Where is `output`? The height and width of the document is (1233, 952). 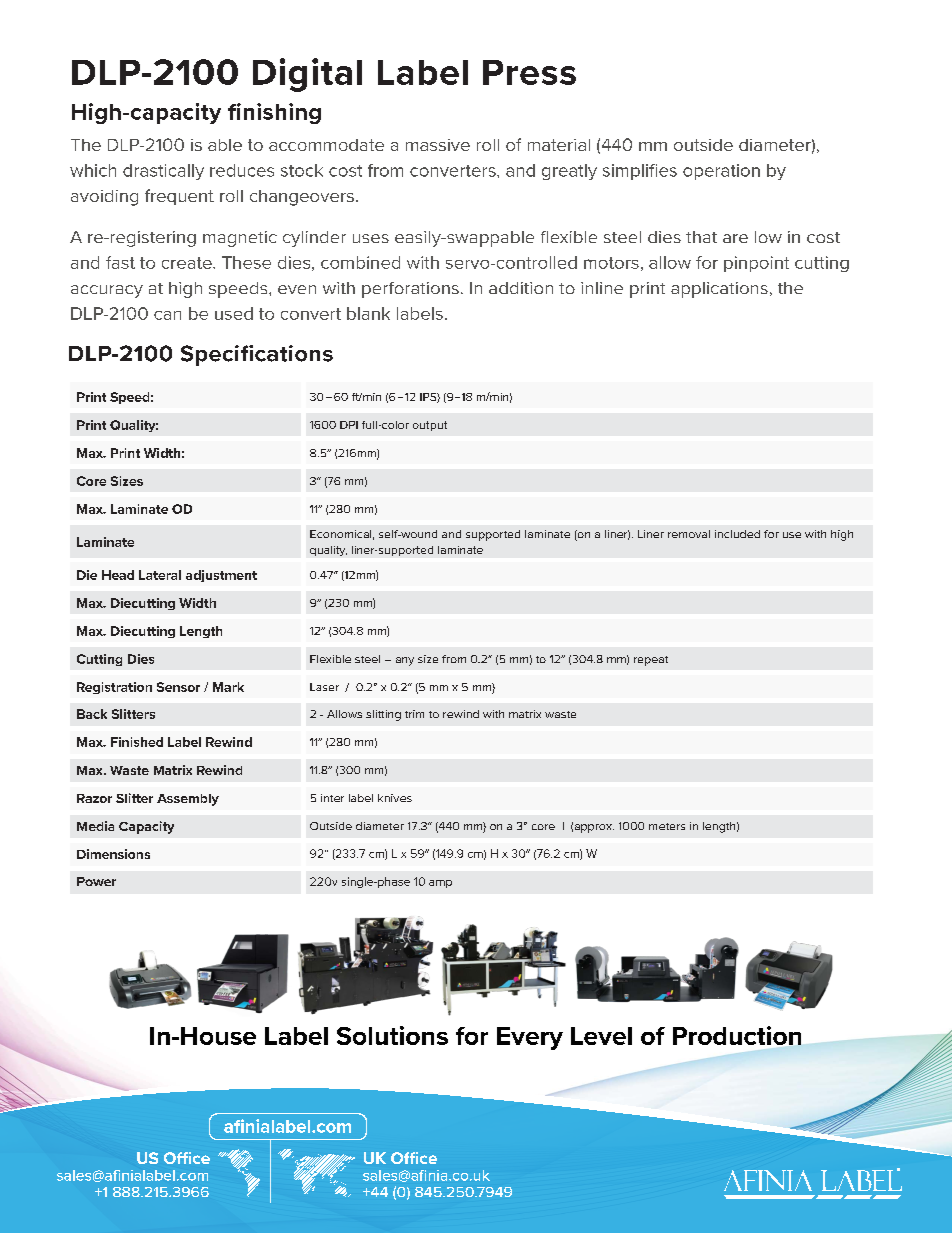
output is located at coordinates (430, 426).
